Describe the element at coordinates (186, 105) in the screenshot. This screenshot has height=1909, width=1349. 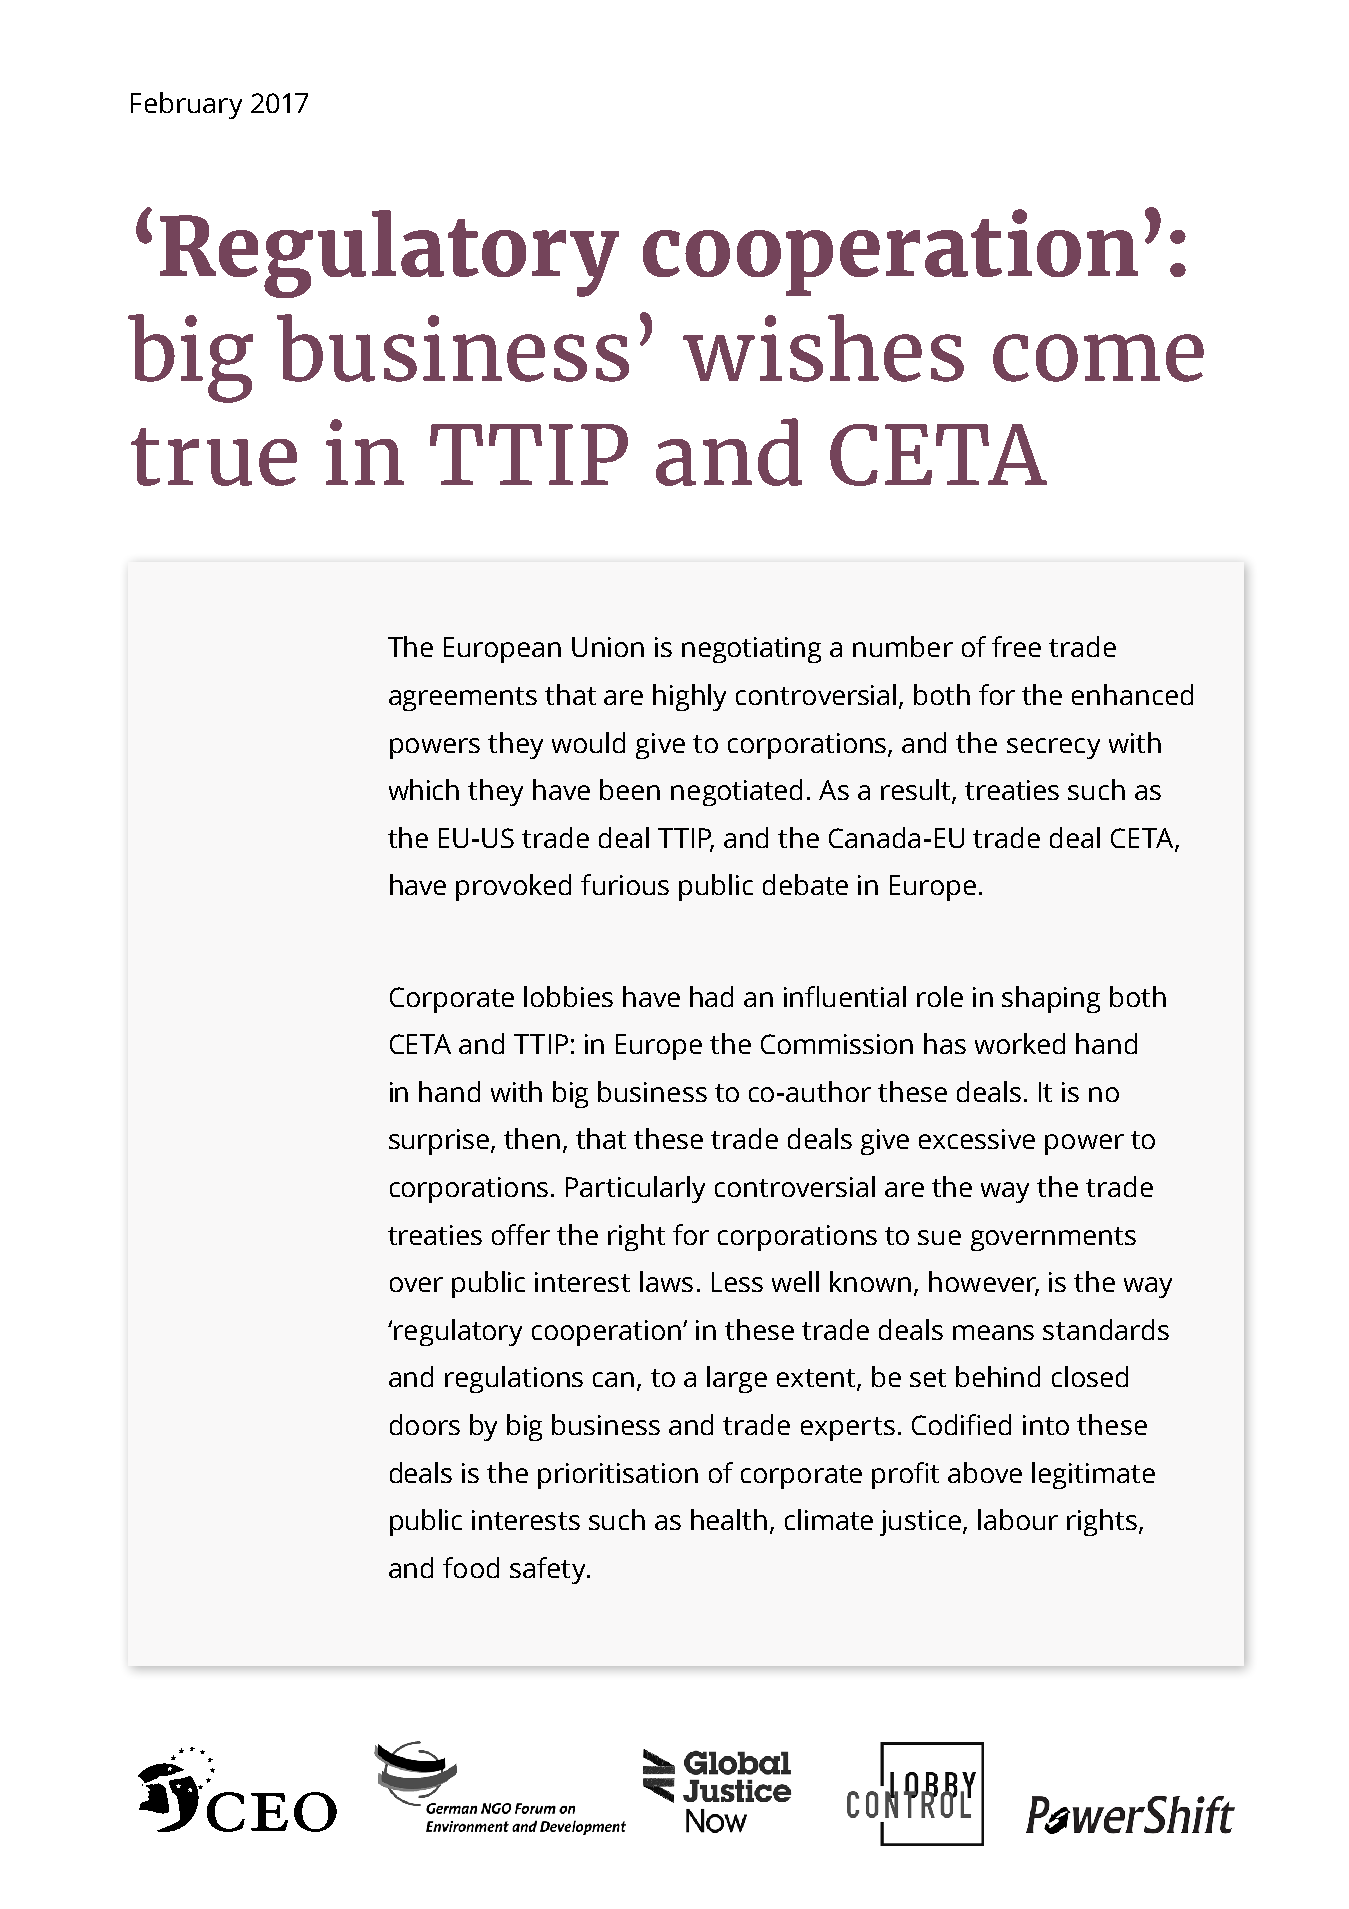
I see `February` at that location.
